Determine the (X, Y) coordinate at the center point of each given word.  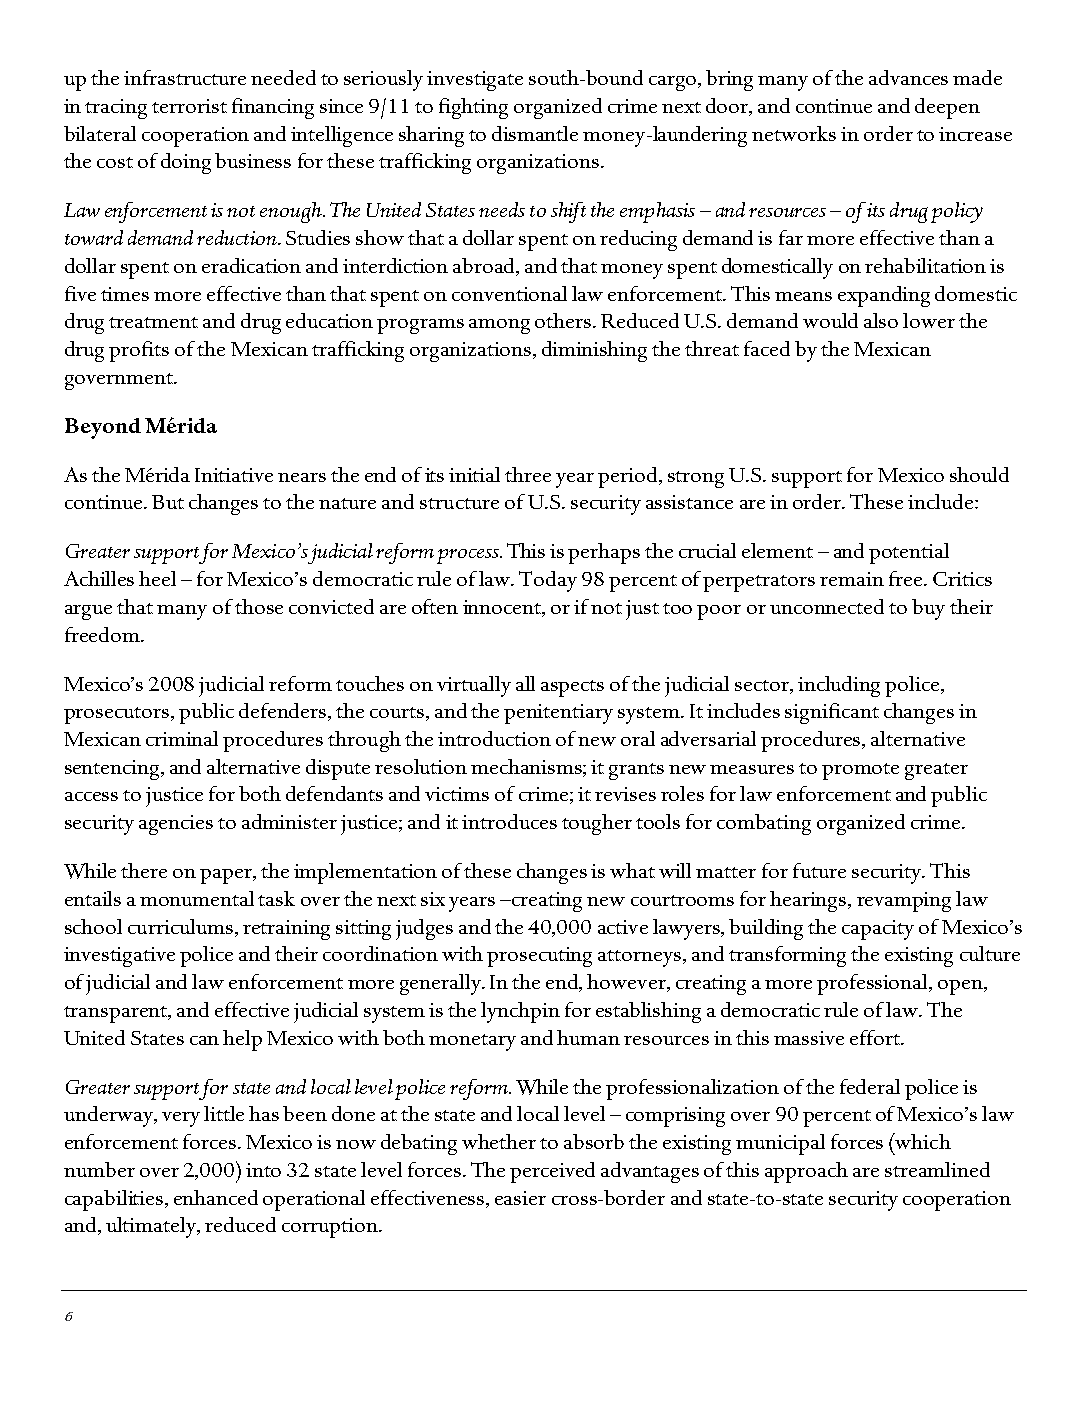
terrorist (189, 106)
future (819, 870)
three (528, 474)
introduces (509, 821)
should (979, 474)
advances (908, 77)
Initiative (234, 475)
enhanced (216, 1197)
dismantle (535, 133)
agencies (176, 825)
